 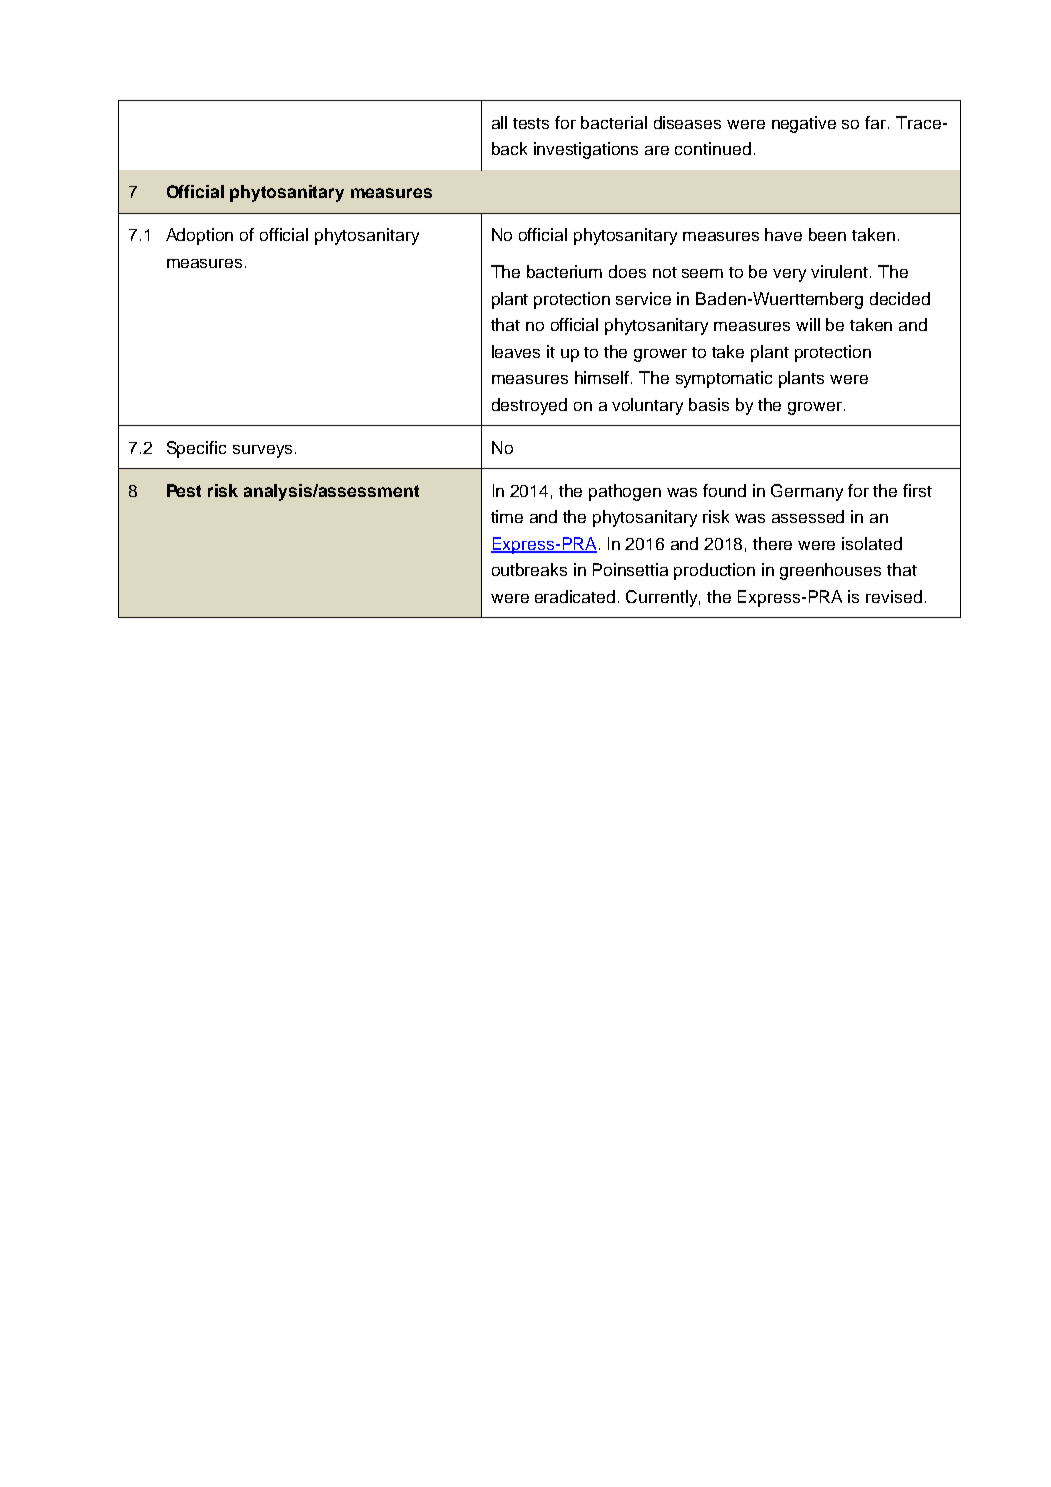 What do you see at coordinates (804, 124) in the image?
I see `negative` at bounding box center [804, 124].
